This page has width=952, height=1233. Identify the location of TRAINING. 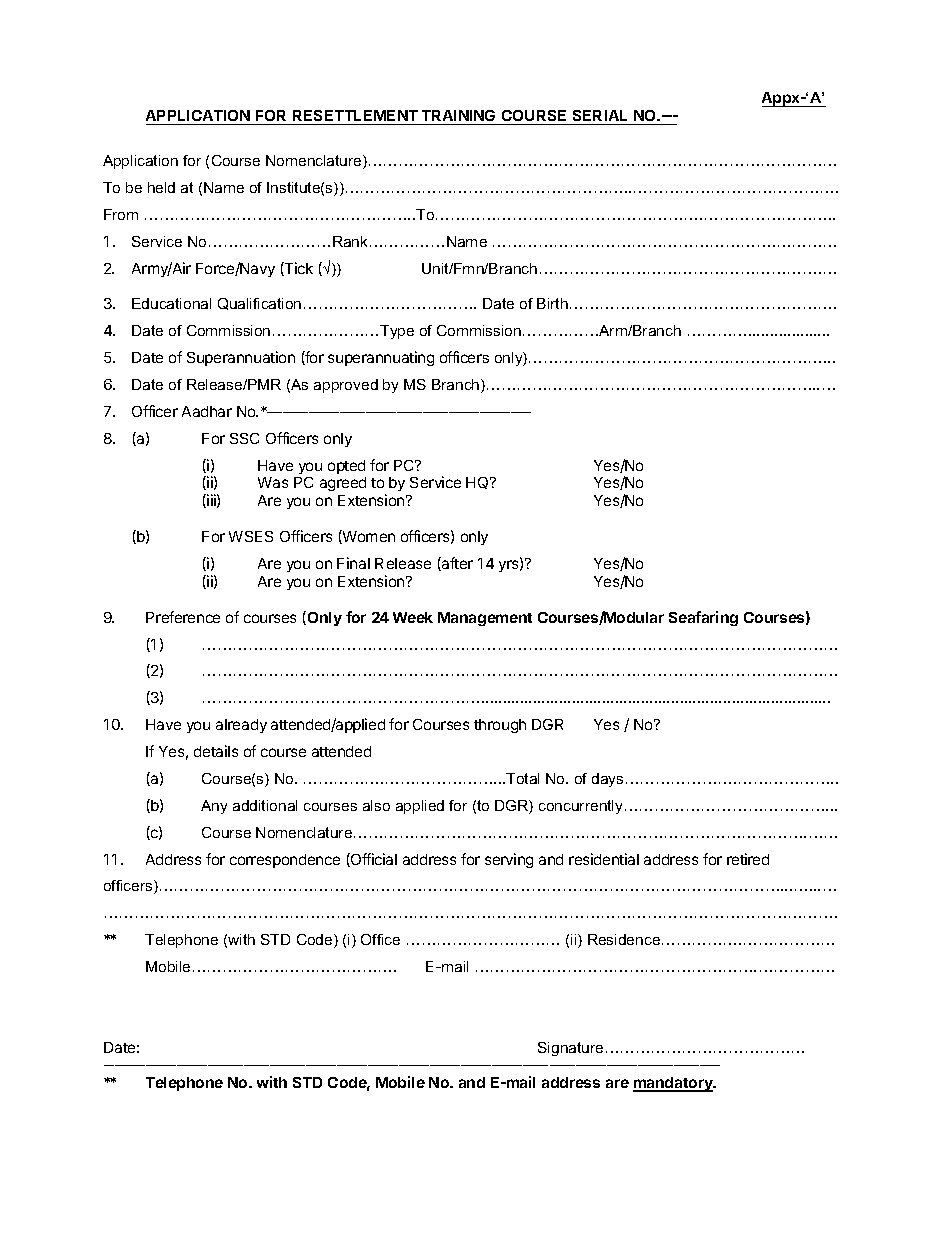
(459, 117).
